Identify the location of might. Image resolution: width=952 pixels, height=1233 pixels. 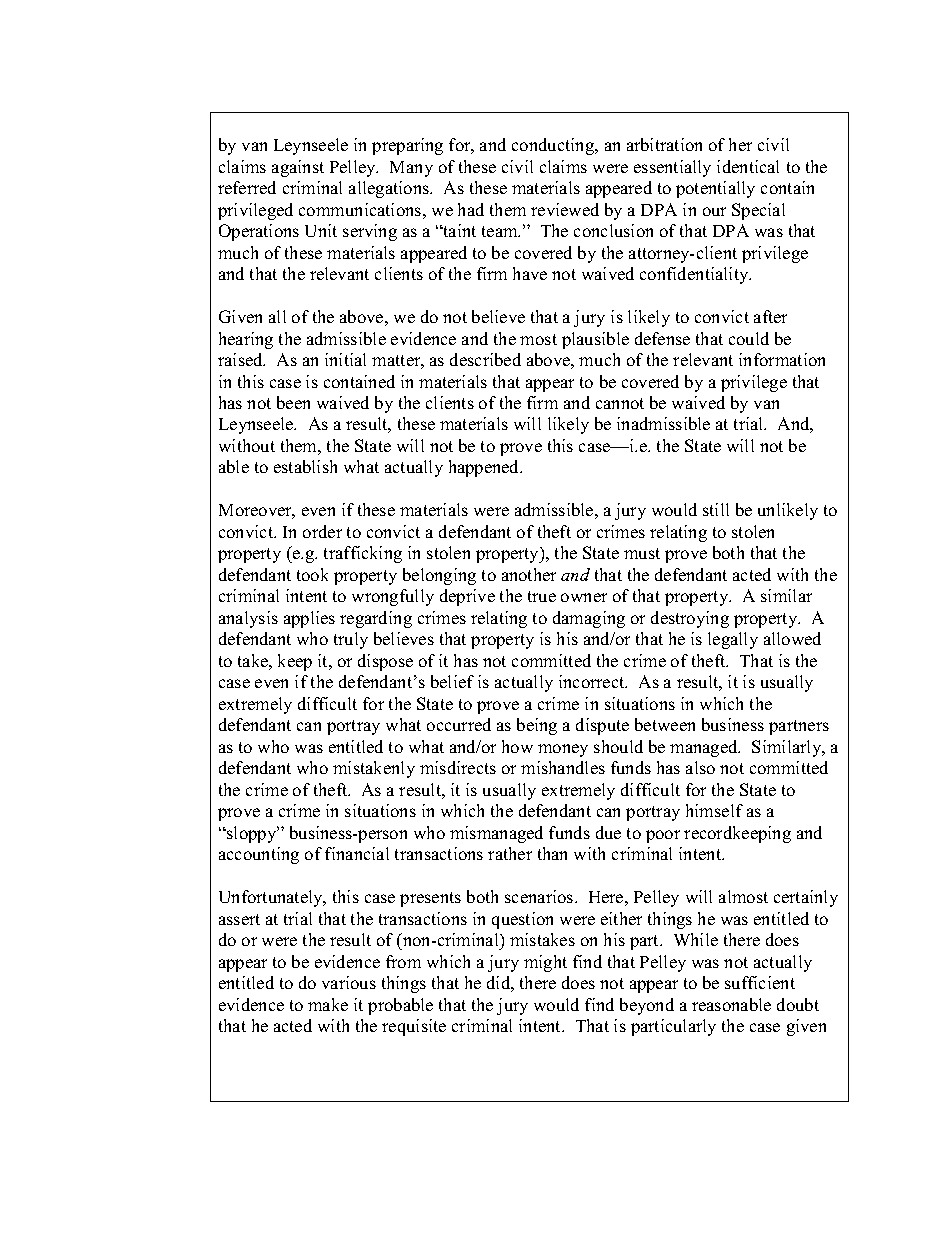
(545, 963).
